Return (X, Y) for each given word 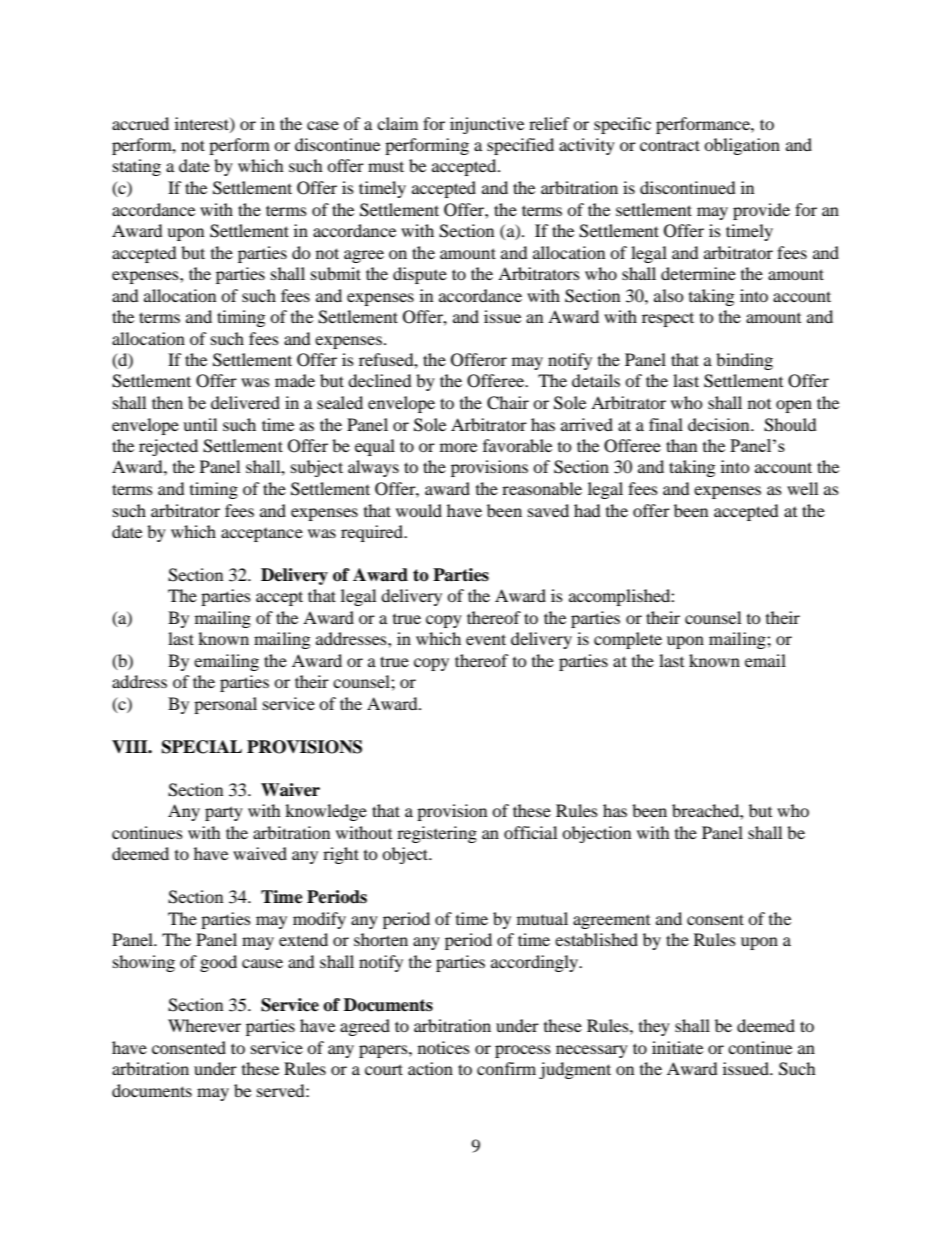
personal (225, 705)
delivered (245, 402)
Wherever (204, 1025)
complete (628, 640)
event (486, 639)
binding (744, 361)
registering (437, 834)
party (224, 813)
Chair (508, 403)
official (530, 832)
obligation (742, 146)
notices (444, 1047)
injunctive (487, 125)
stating (137, 167)
